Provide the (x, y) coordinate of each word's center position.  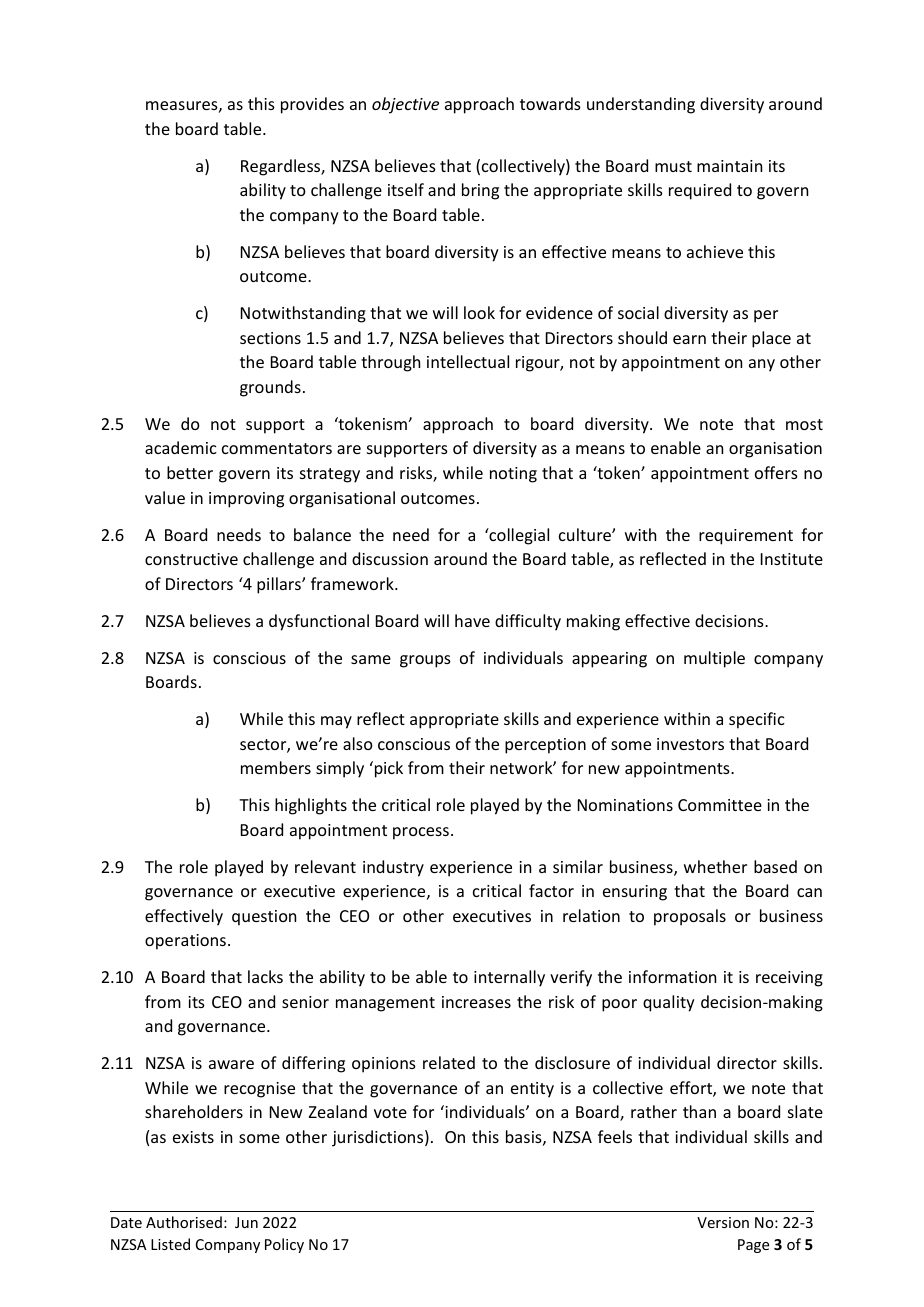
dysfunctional (319, 622)
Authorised (184, 1222)
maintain (729, 166)
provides (312, 105)
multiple (714, 659)
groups (425, 661)
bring (480, 191)
